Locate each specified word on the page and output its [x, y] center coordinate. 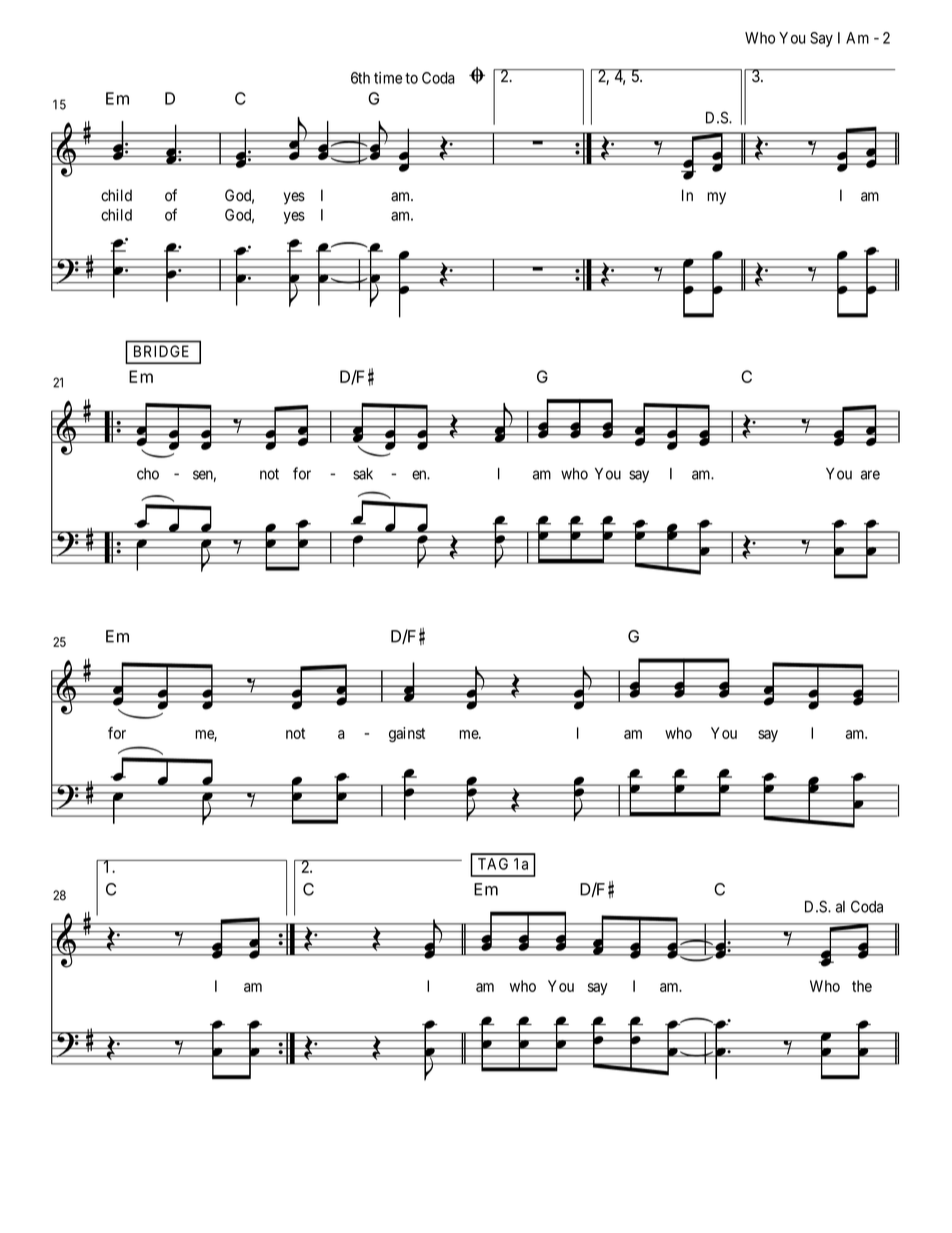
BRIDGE [161, 351]
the [862, 986]
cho [148, 474]
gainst [407, 734]
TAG [493, 864]
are [870, 475]
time [388, 78]
